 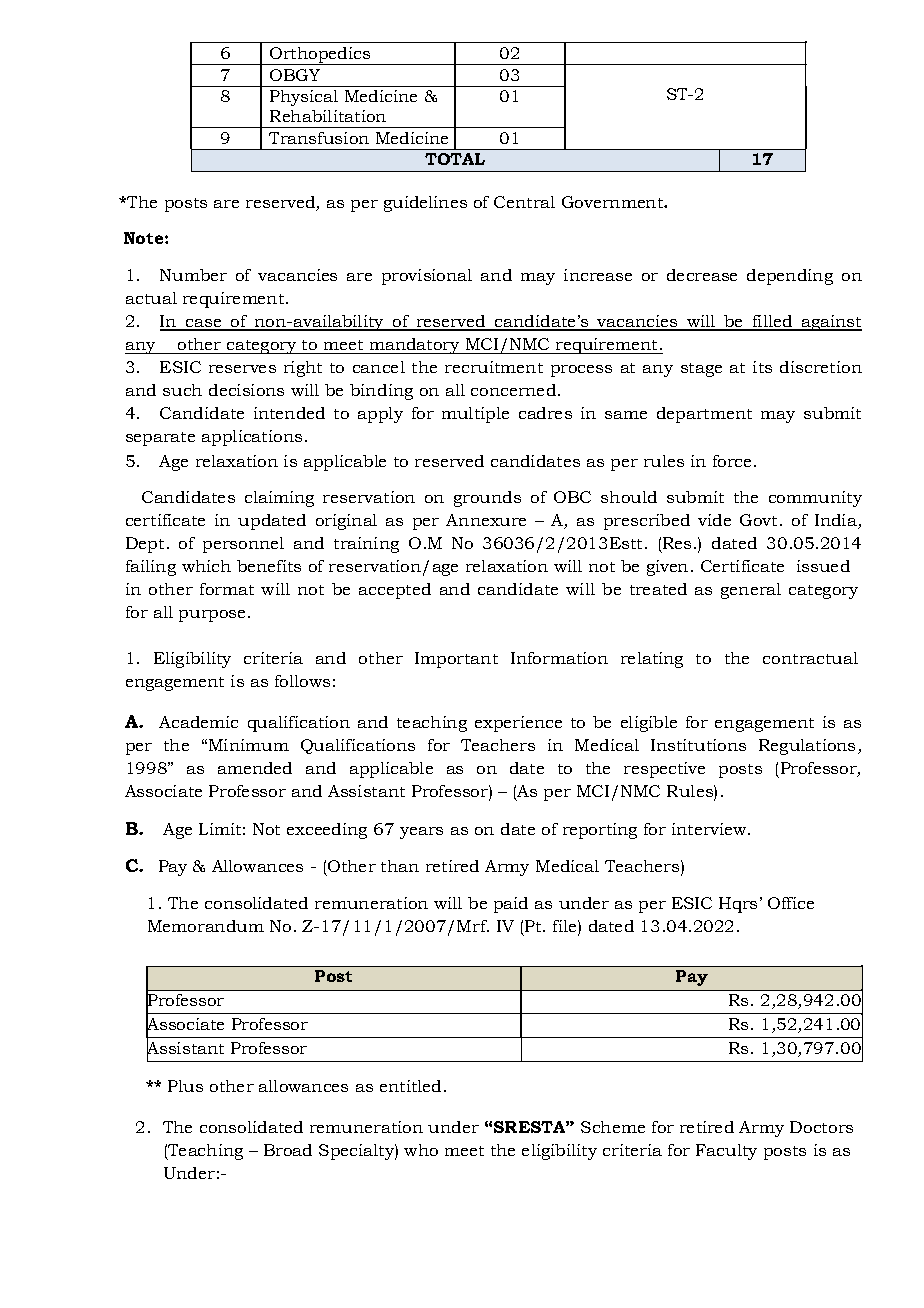 What do you see at coordinates (751, 591) in the screenshot?
I see `general` at bounding box center [751, 591].
